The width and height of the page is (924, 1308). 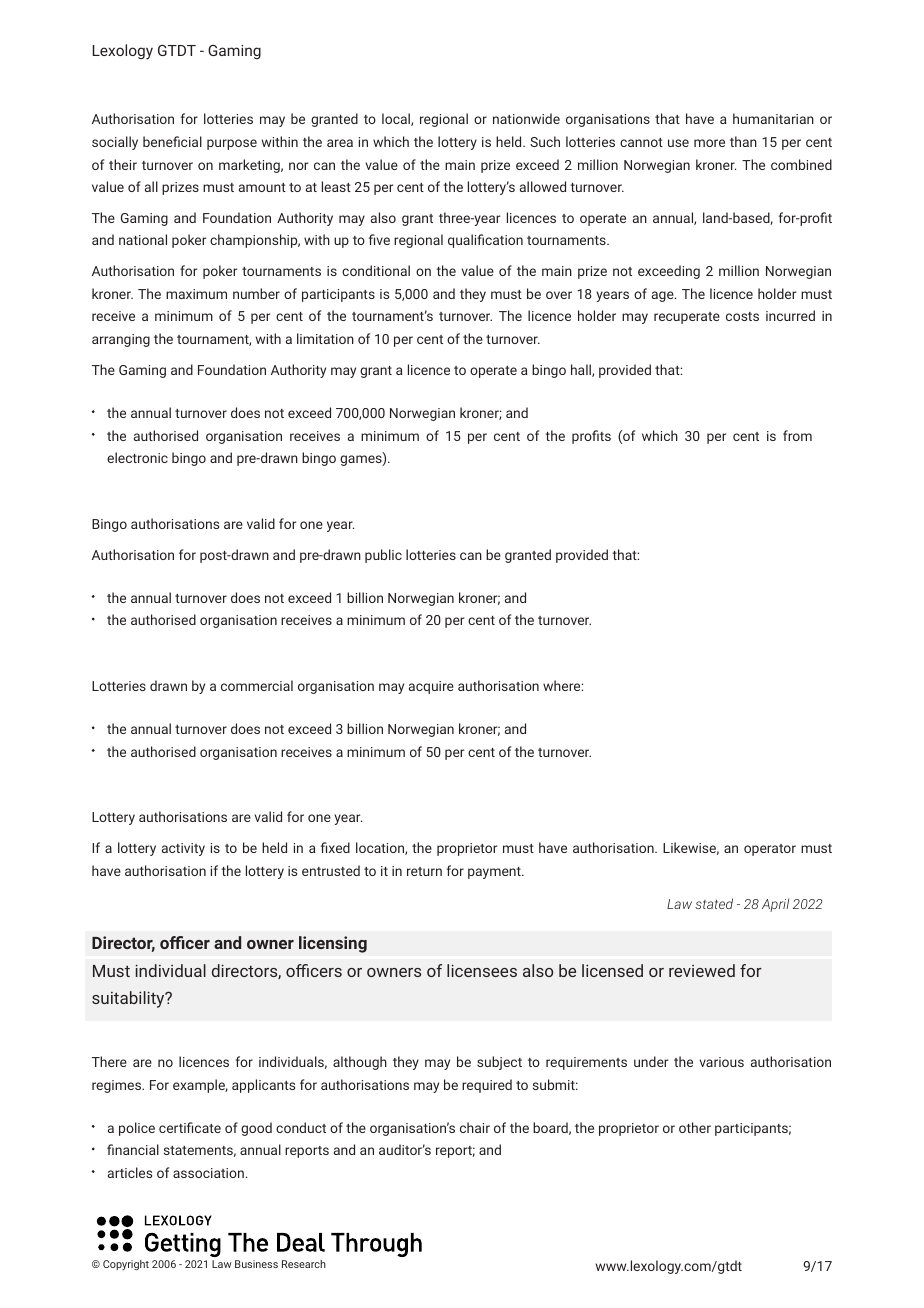 What do you see at coordinates (232, 144) in the page?
I see `purpose` at bounding box center [232, 144].
